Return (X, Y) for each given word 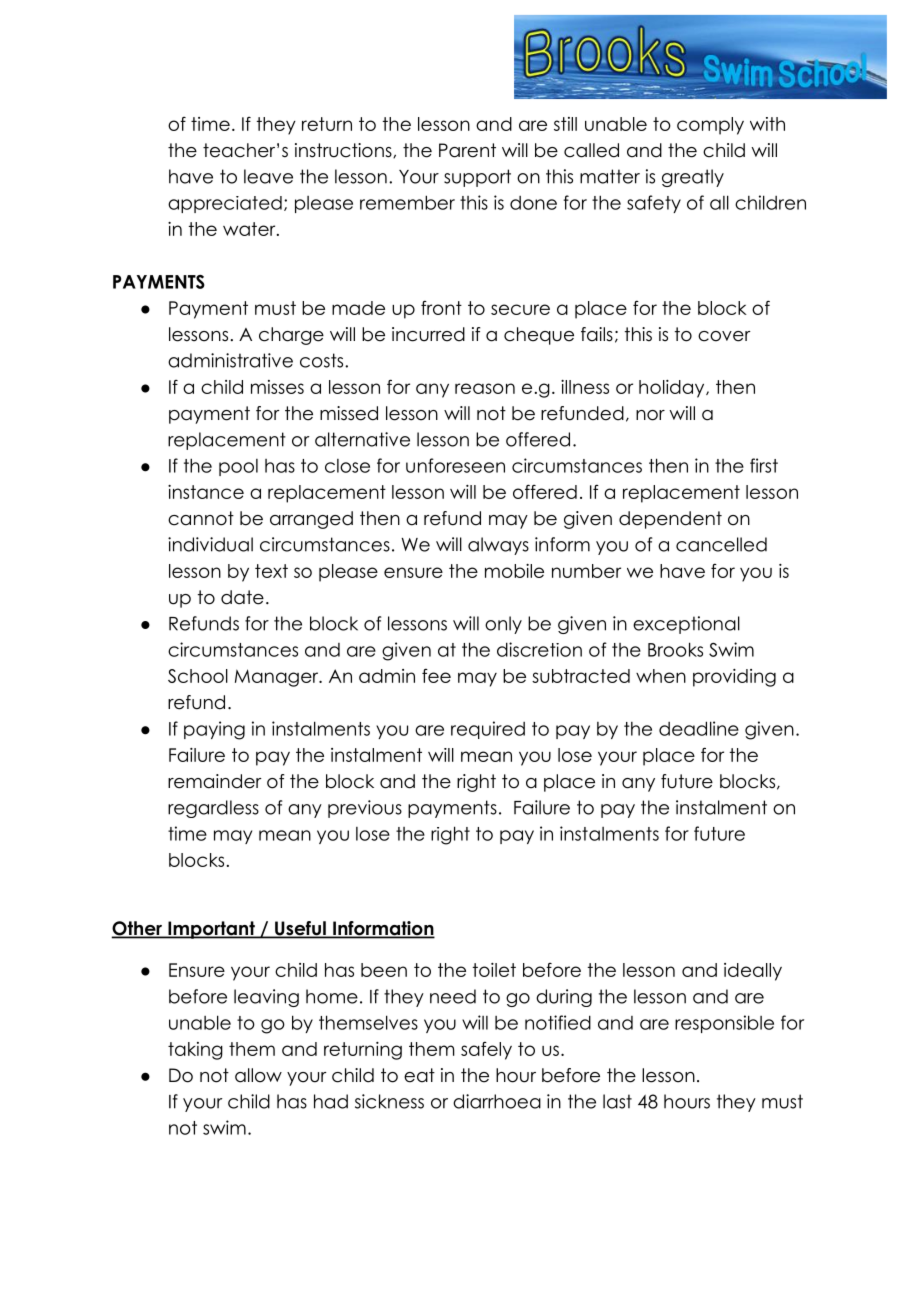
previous (365, 809)
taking (195, 1051)
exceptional (686, 625)
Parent (467, 150)
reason (485, 388)
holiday (673, 389)
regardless (213, 809)
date (242, 597)
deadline (699, 728)
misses (277, 387)
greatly (693, 178)
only (503, 625)
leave (268, 176)
